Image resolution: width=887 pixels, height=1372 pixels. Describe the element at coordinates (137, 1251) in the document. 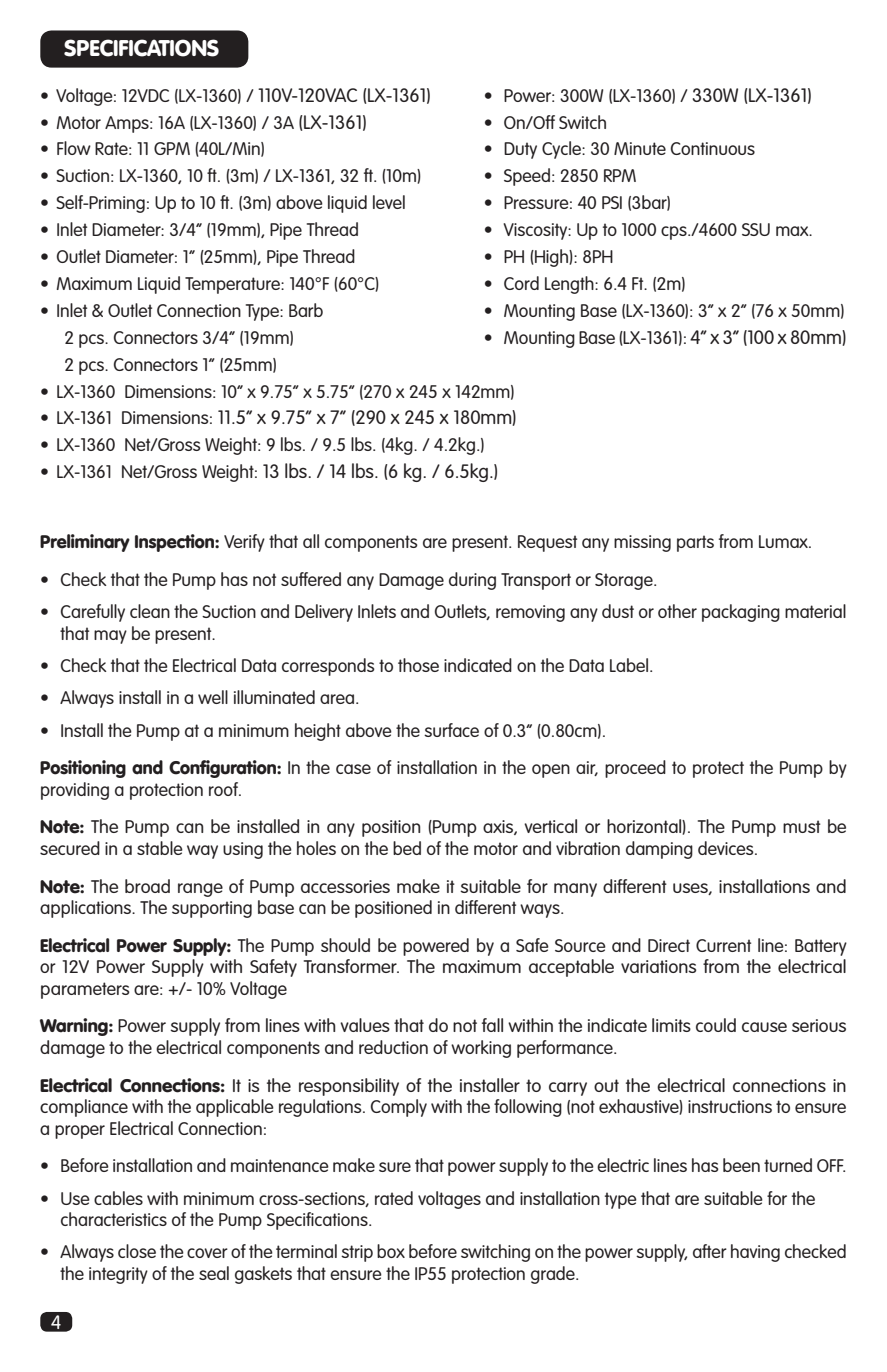

I see `close` at that location.
